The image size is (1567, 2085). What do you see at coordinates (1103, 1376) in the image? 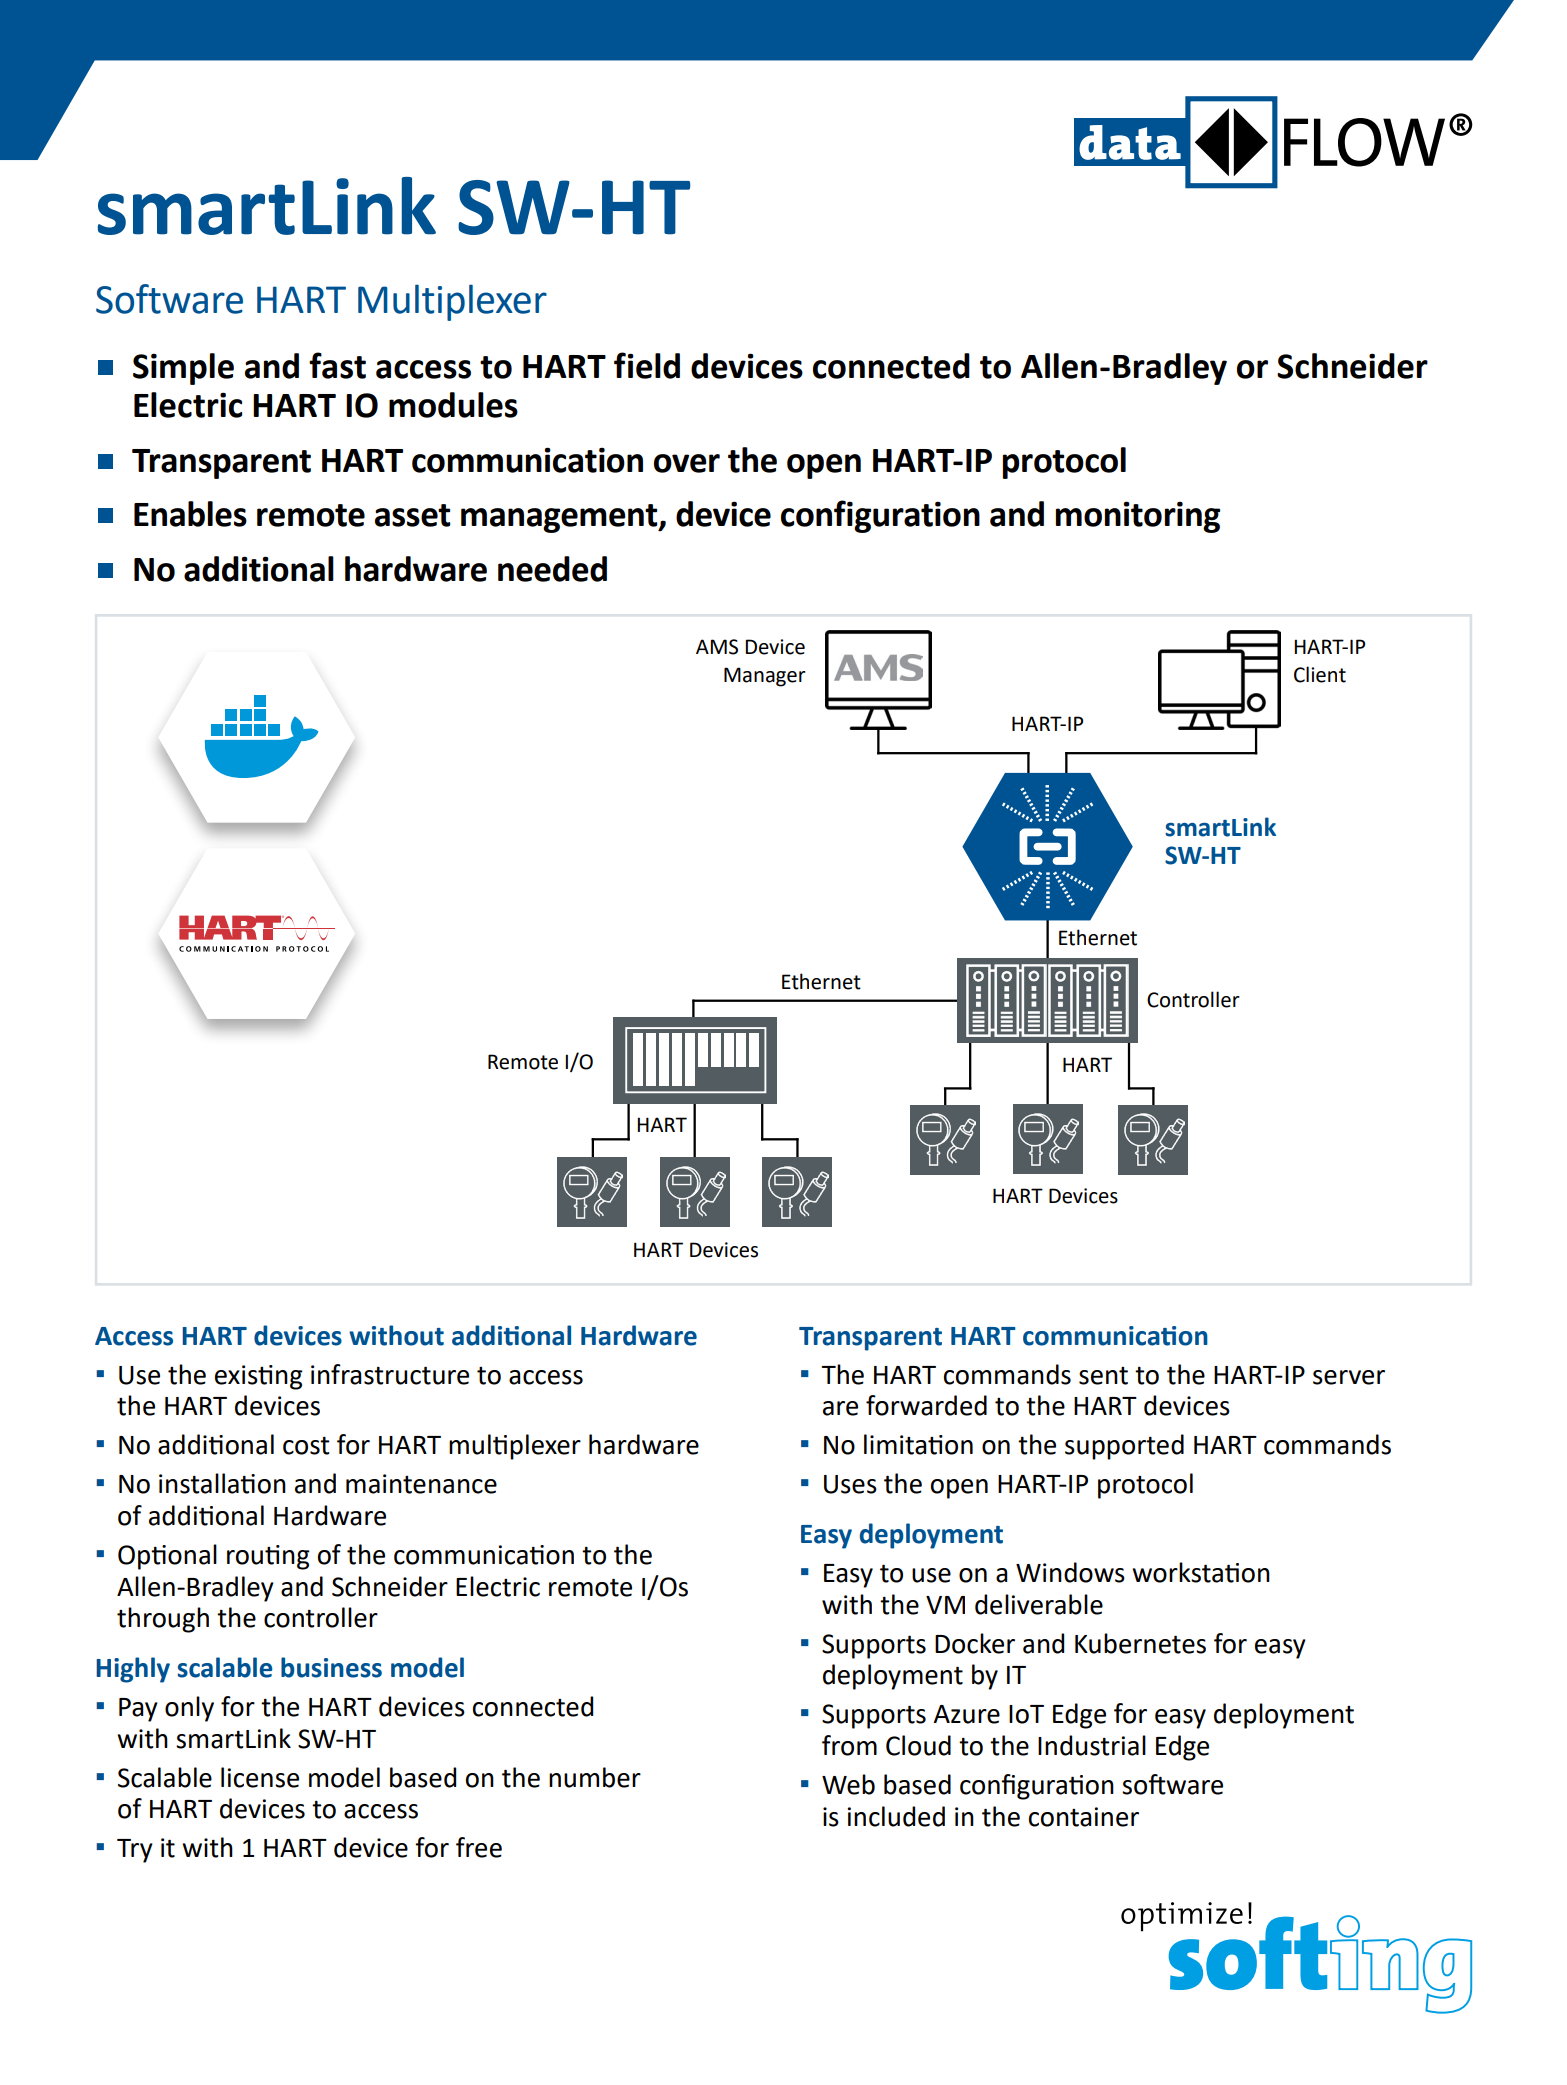
I see `sent` at bounding box center [1103, 1376].
